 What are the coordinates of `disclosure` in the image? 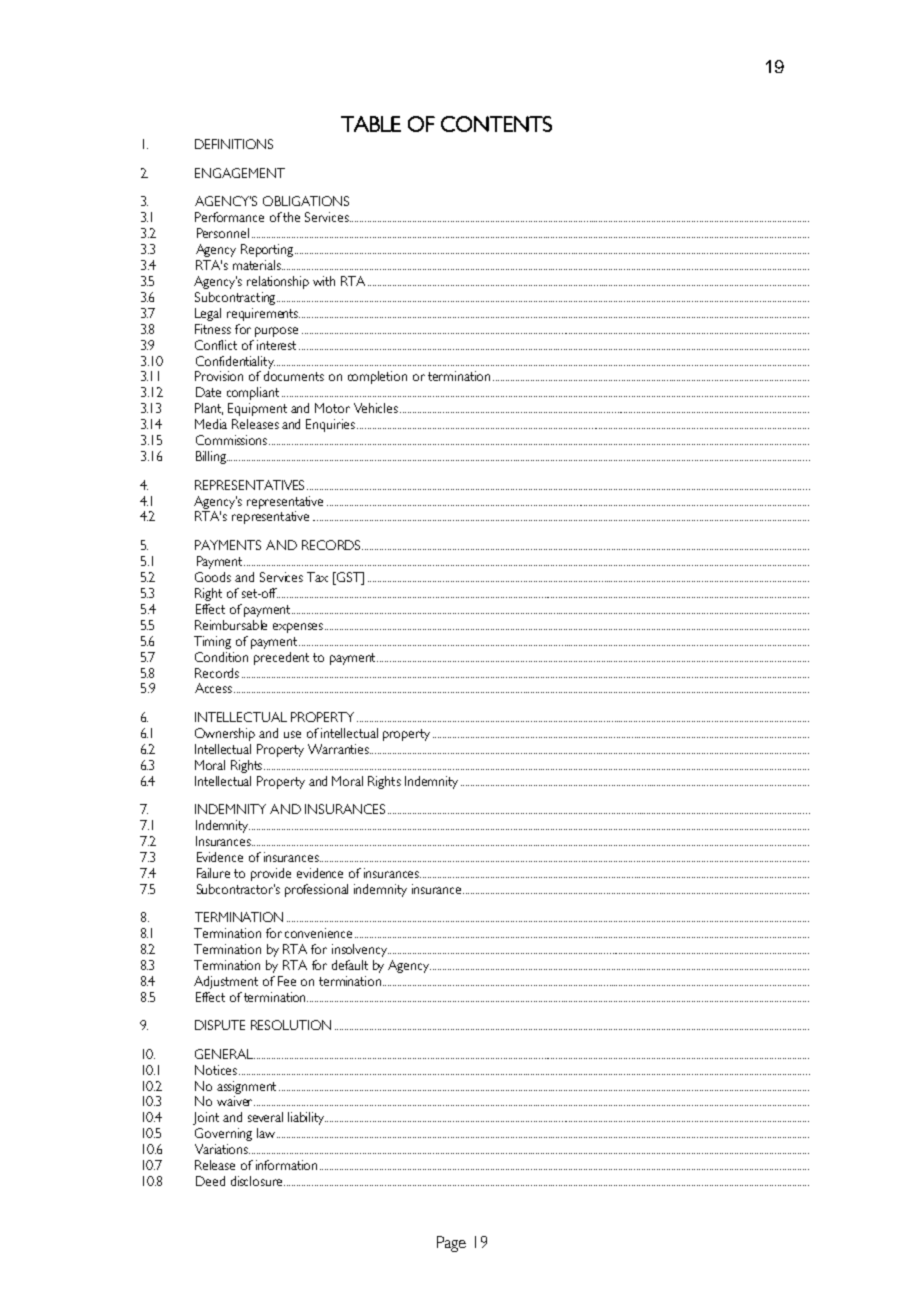 It's located at (258, 1181).
